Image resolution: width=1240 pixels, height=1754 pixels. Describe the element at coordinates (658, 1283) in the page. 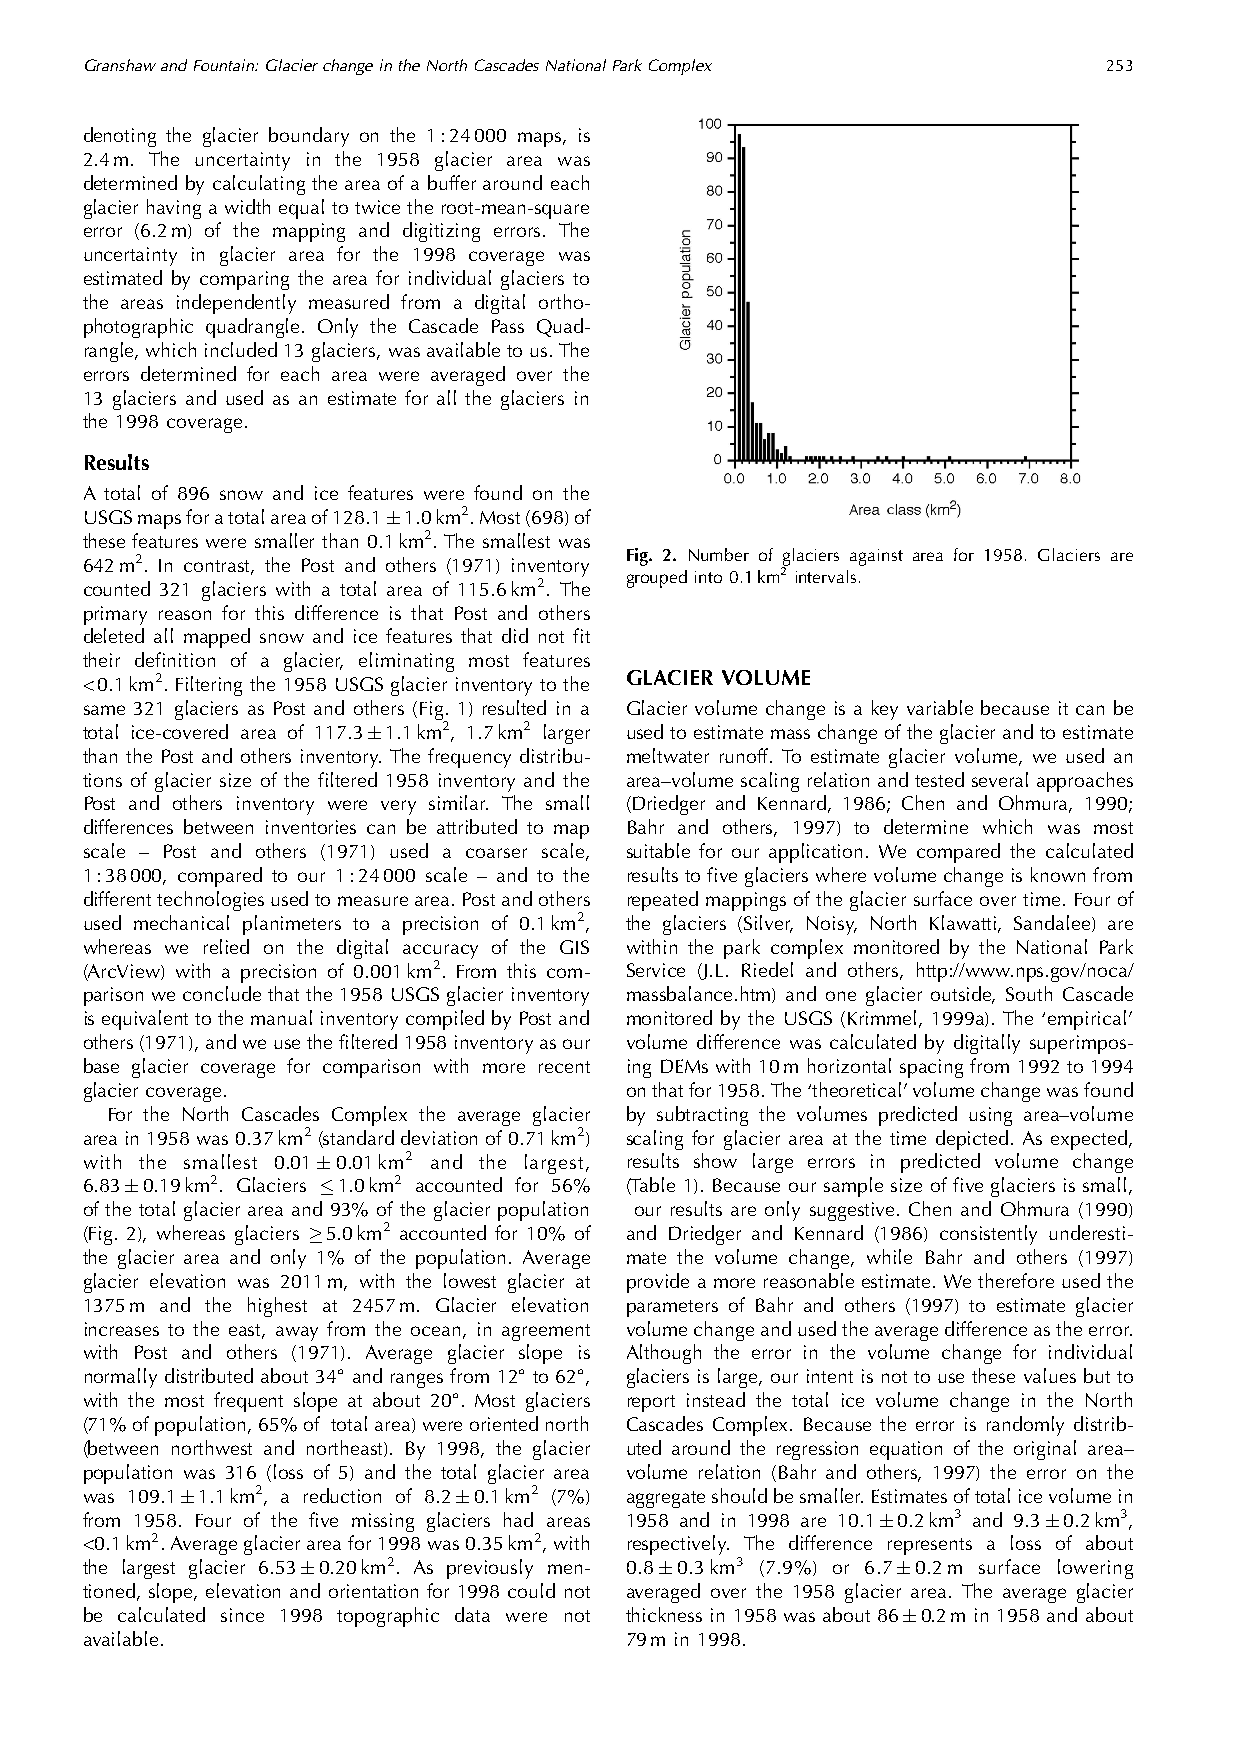

I see `provide` at that location.
